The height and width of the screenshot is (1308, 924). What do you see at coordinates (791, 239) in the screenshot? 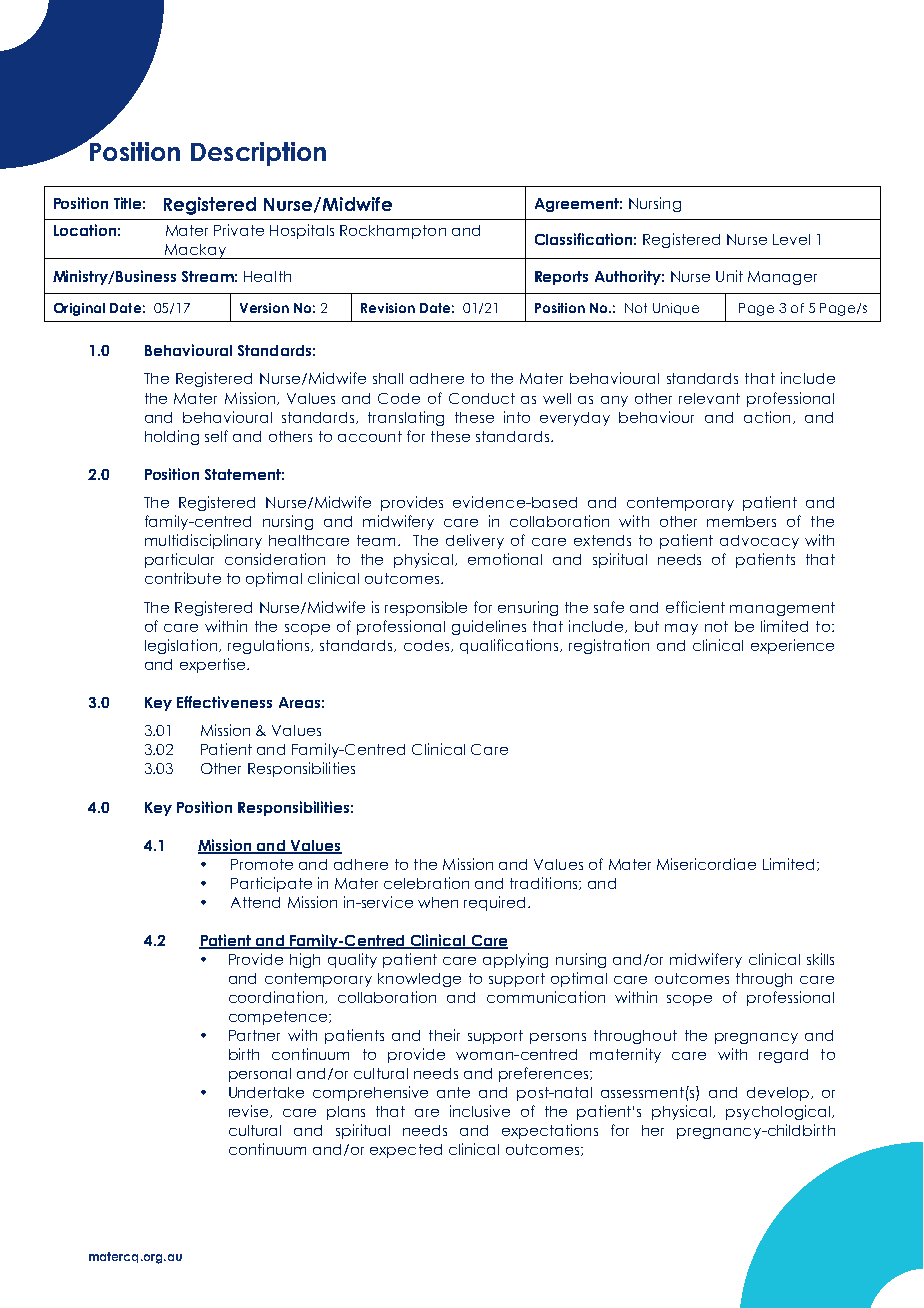
I see `Level` at bounding box center [791, 239].
